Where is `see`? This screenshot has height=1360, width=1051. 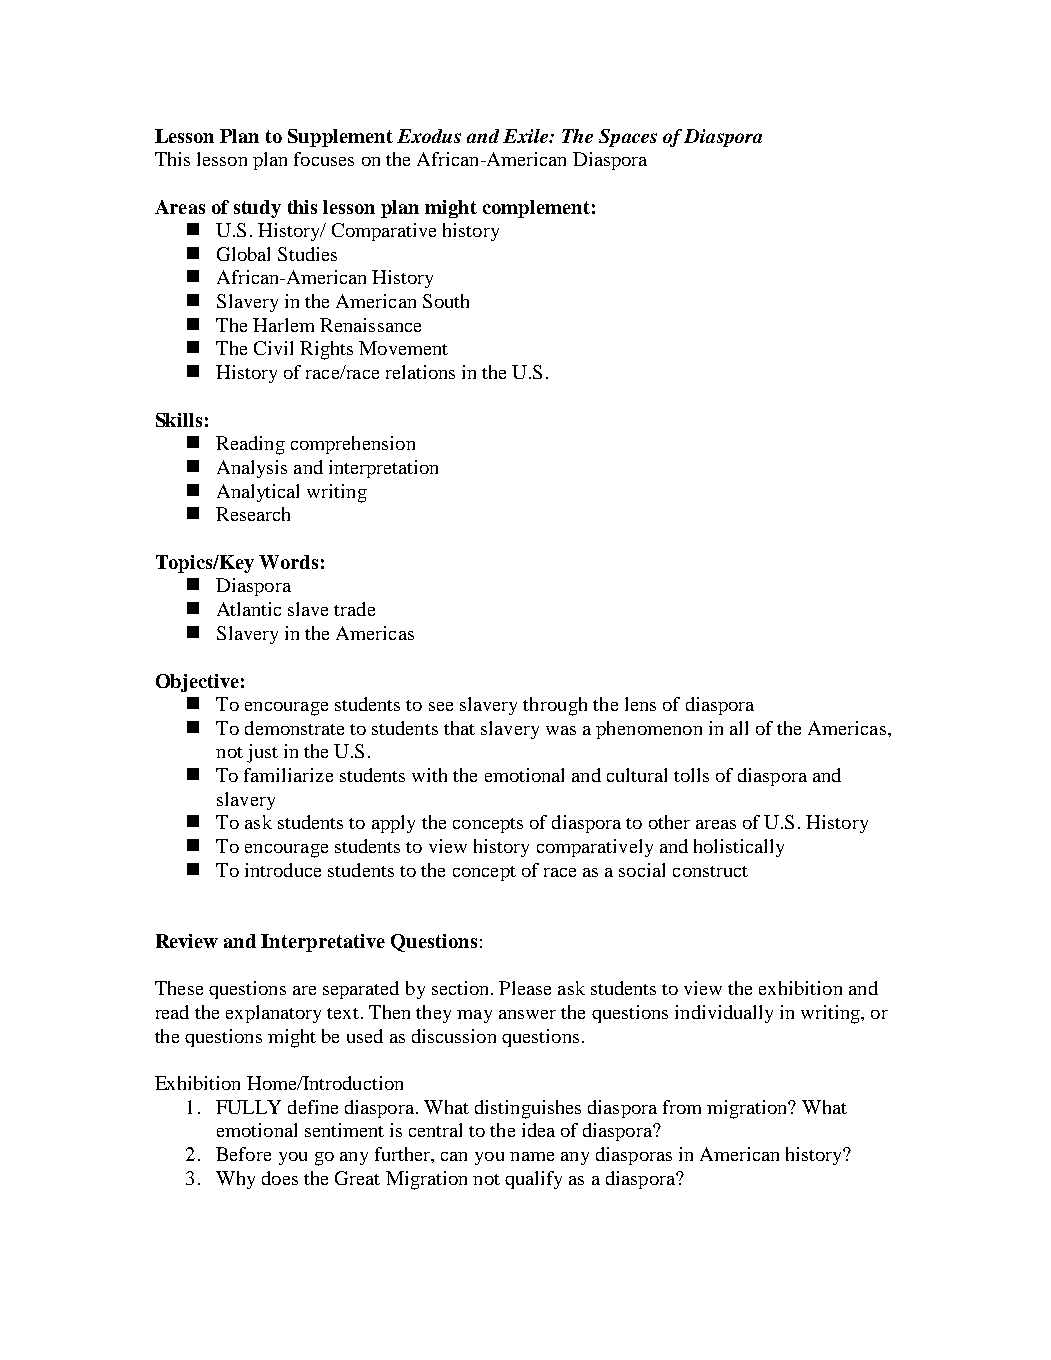
see is located at coordinates (441, 706).
